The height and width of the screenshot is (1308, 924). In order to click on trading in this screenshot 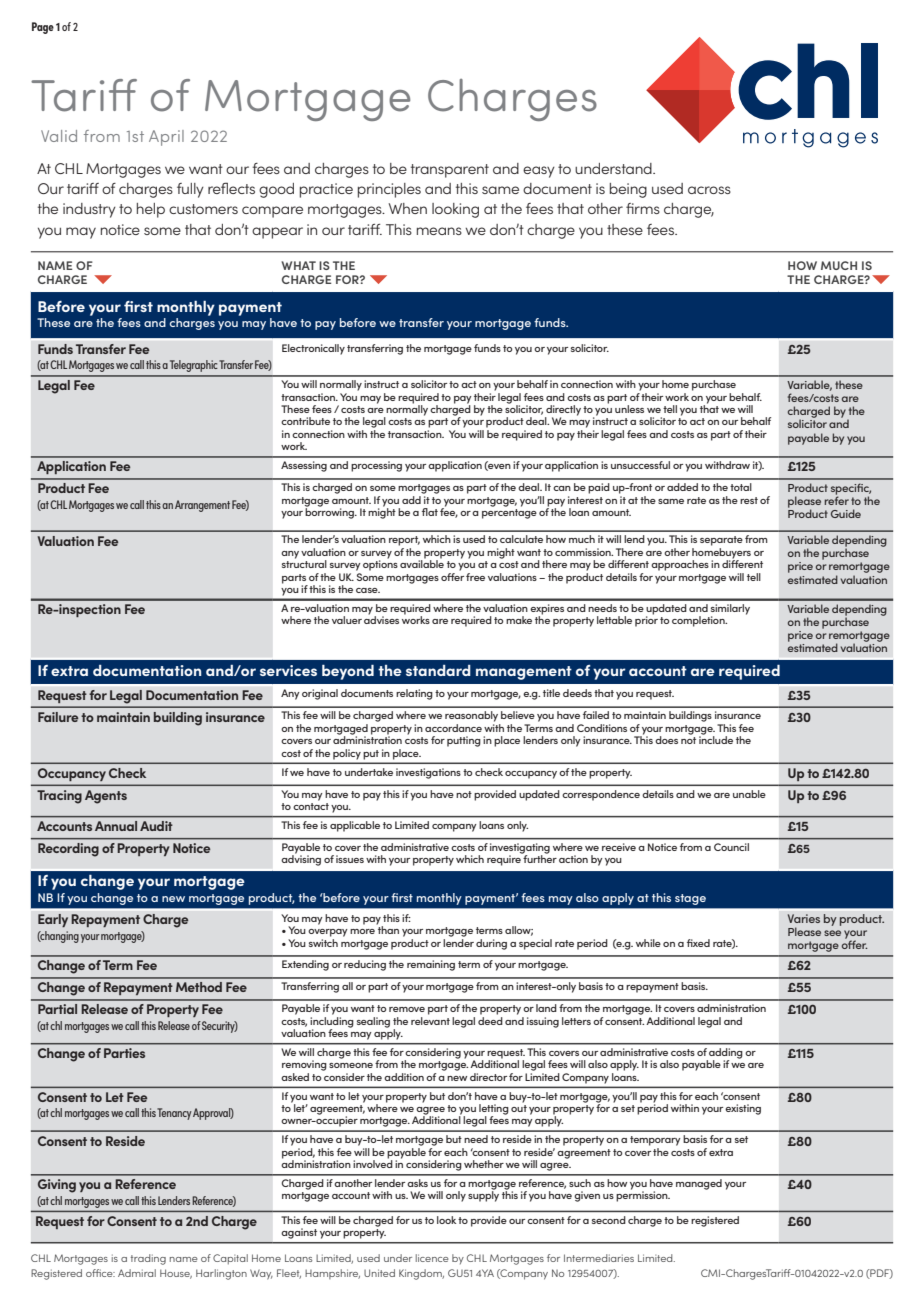, I will do `click(148, 1259)`.
